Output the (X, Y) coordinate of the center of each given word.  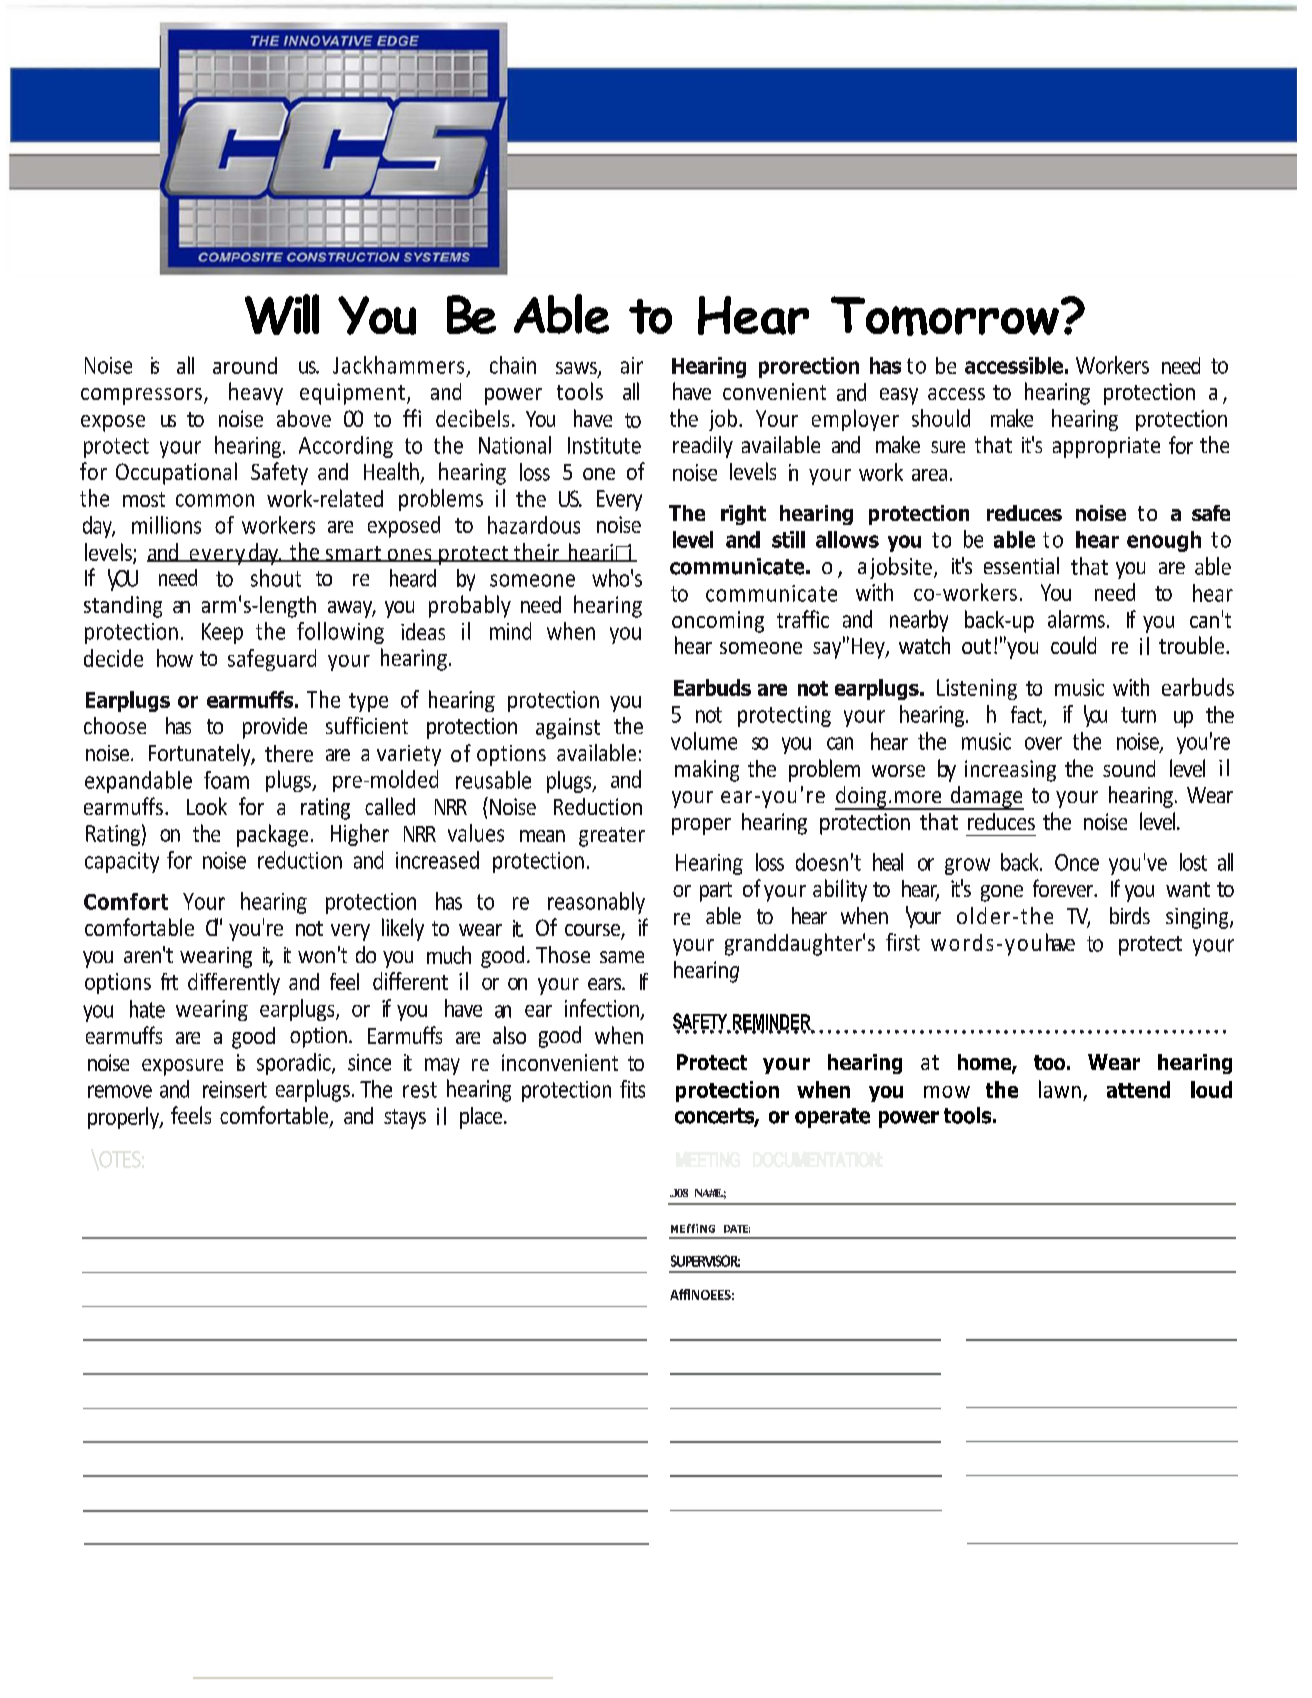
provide (275, 728)
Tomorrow (945, 316)
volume (704, 741)
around (245, 365)
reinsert (235, 1089)
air (632, 365)
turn (1138, 715)
